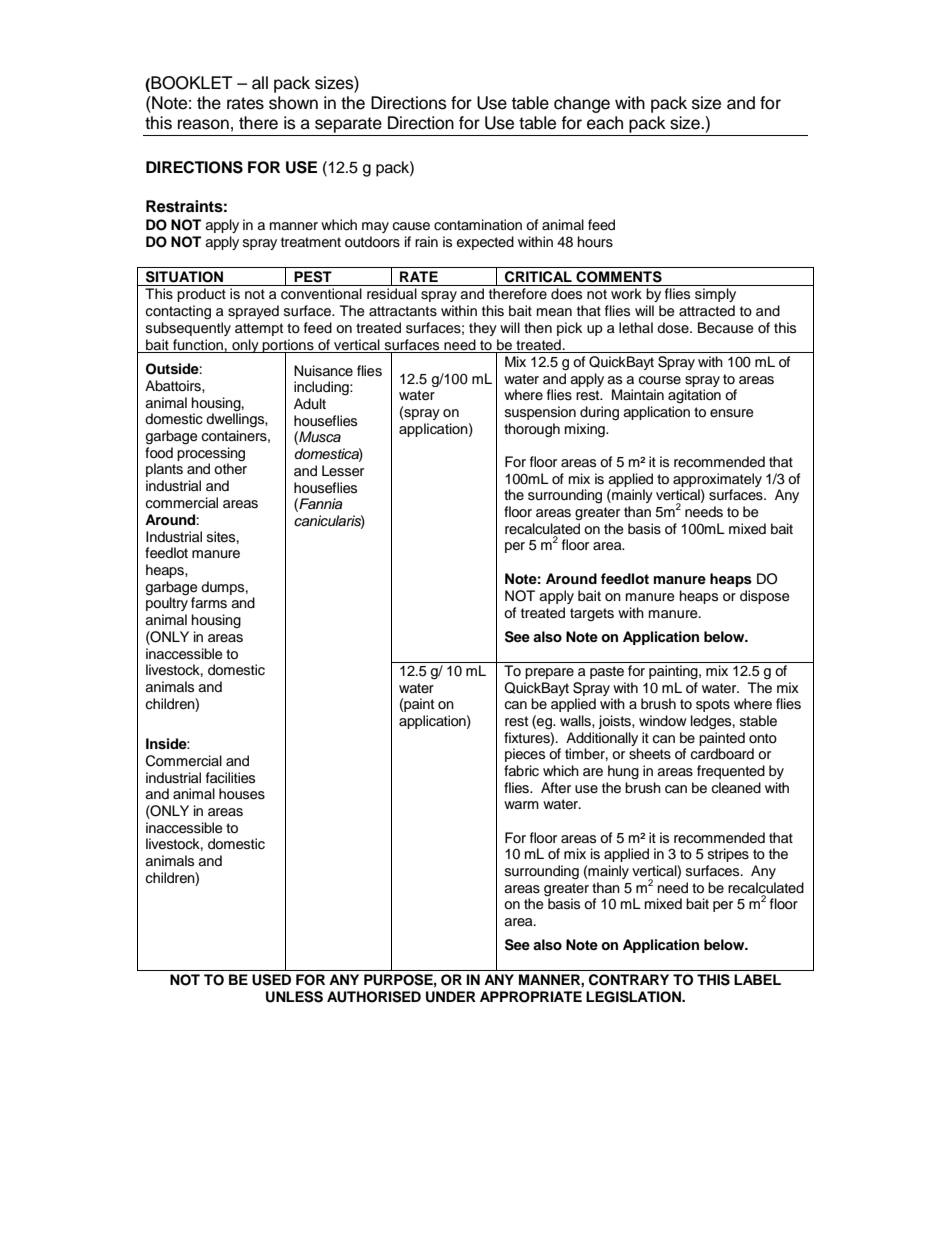  What do you see at coordinates (451, 997) in the screenshot?
I see `UNDER` at bounding box center [451, 997].
